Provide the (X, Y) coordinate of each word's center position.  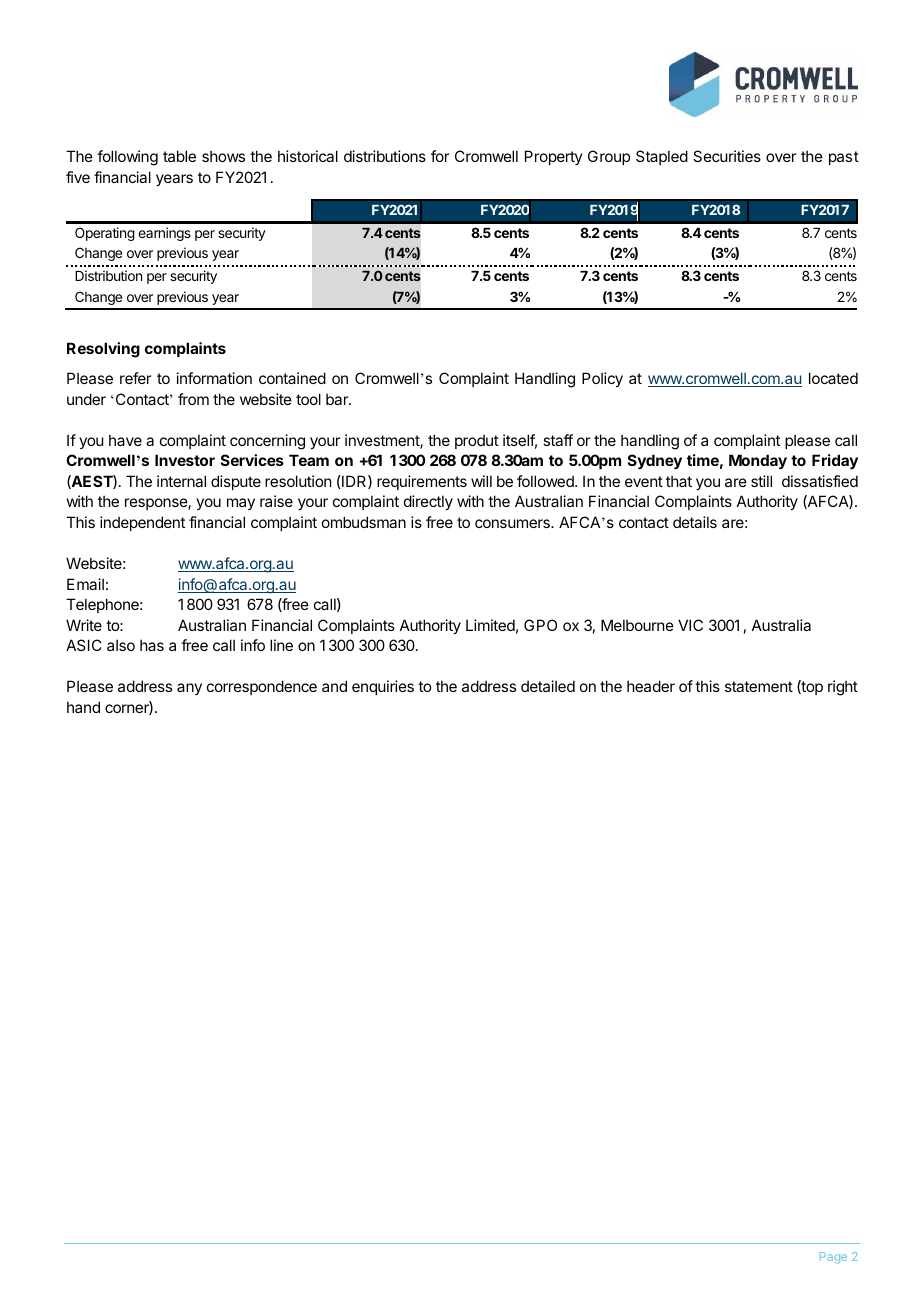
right (843, 688)
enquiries (383, 687)
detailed (548, 686)
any (189, 689)
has (152, 645)
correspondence (262, 687)
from (193, 399)
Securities (727, 156)
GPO (540, 625)
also (121, 645)
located (833, 378)
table (179, 156)
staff (558, 440)
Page (833, 1258)
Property (554, 157)
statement (759, 686)
